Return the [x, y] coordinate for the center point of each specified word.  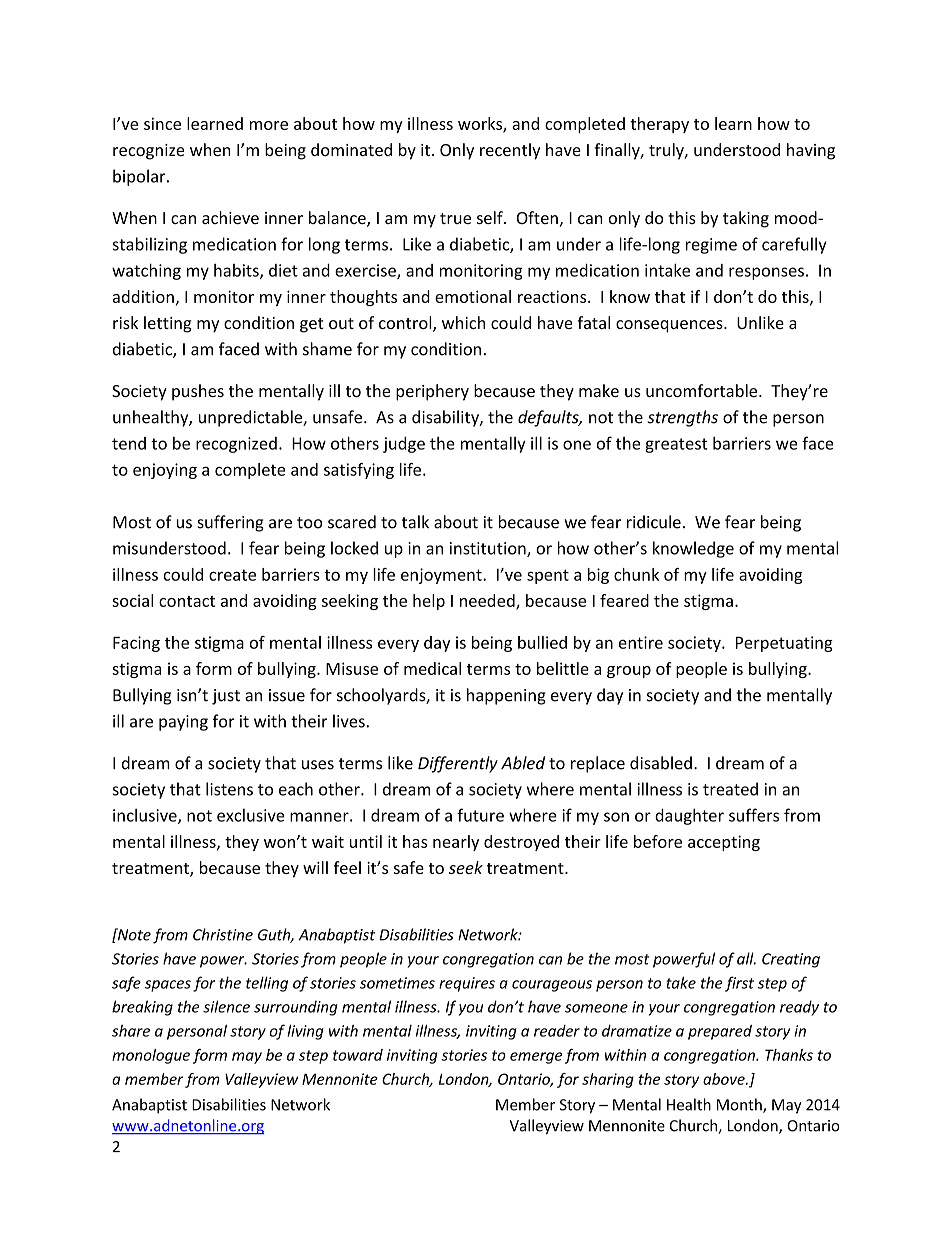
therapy [659, 125]
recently [510, 151]
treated [730, 789]
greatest [676, 445]
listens [229, 789]
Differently [458, 764]
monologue [151, 1056]
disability [446, 418]
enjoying [165, 471]
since [162, 123]
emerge [536, 1058]
